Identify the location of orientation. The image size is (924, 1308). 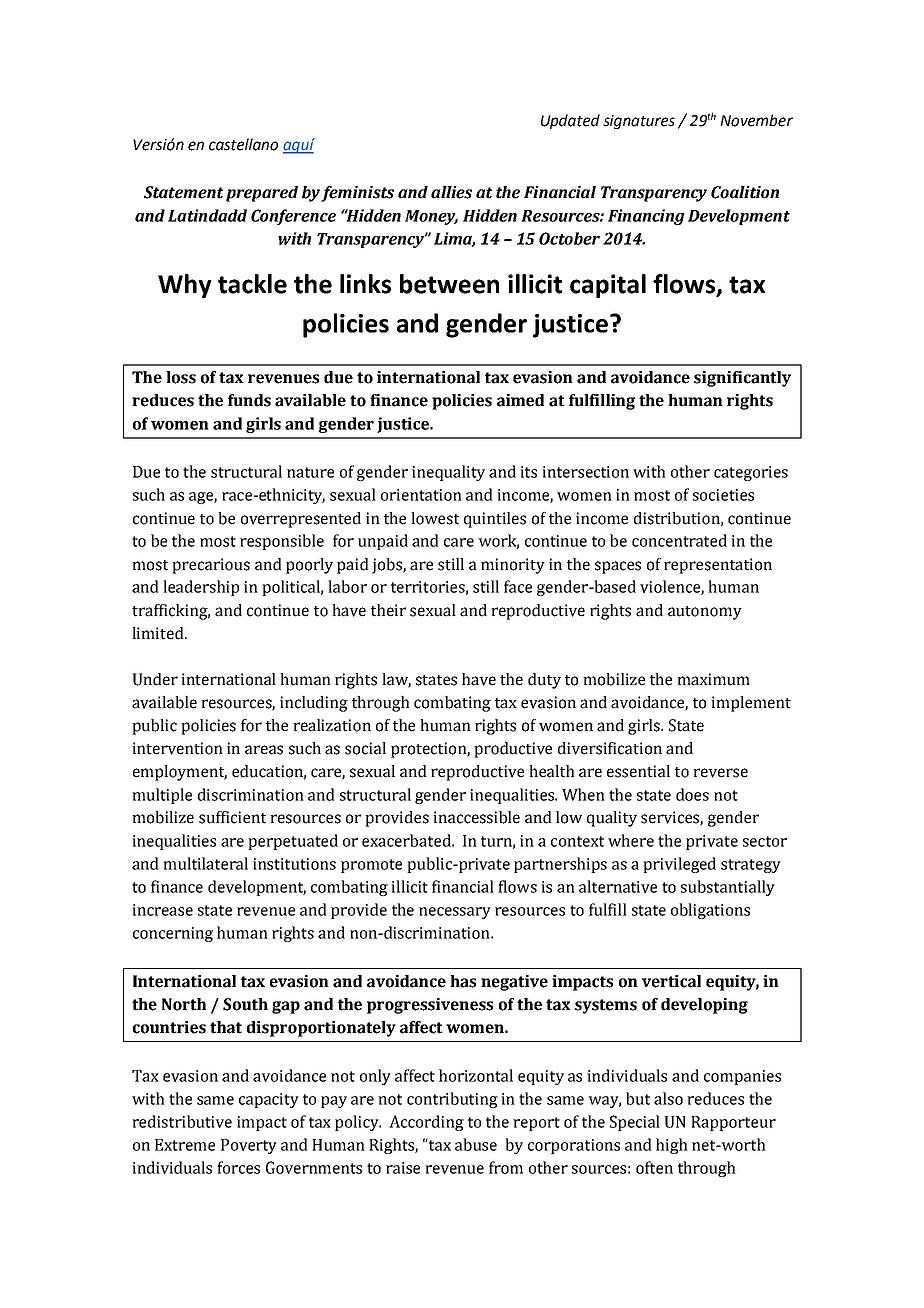
(421, 495).
